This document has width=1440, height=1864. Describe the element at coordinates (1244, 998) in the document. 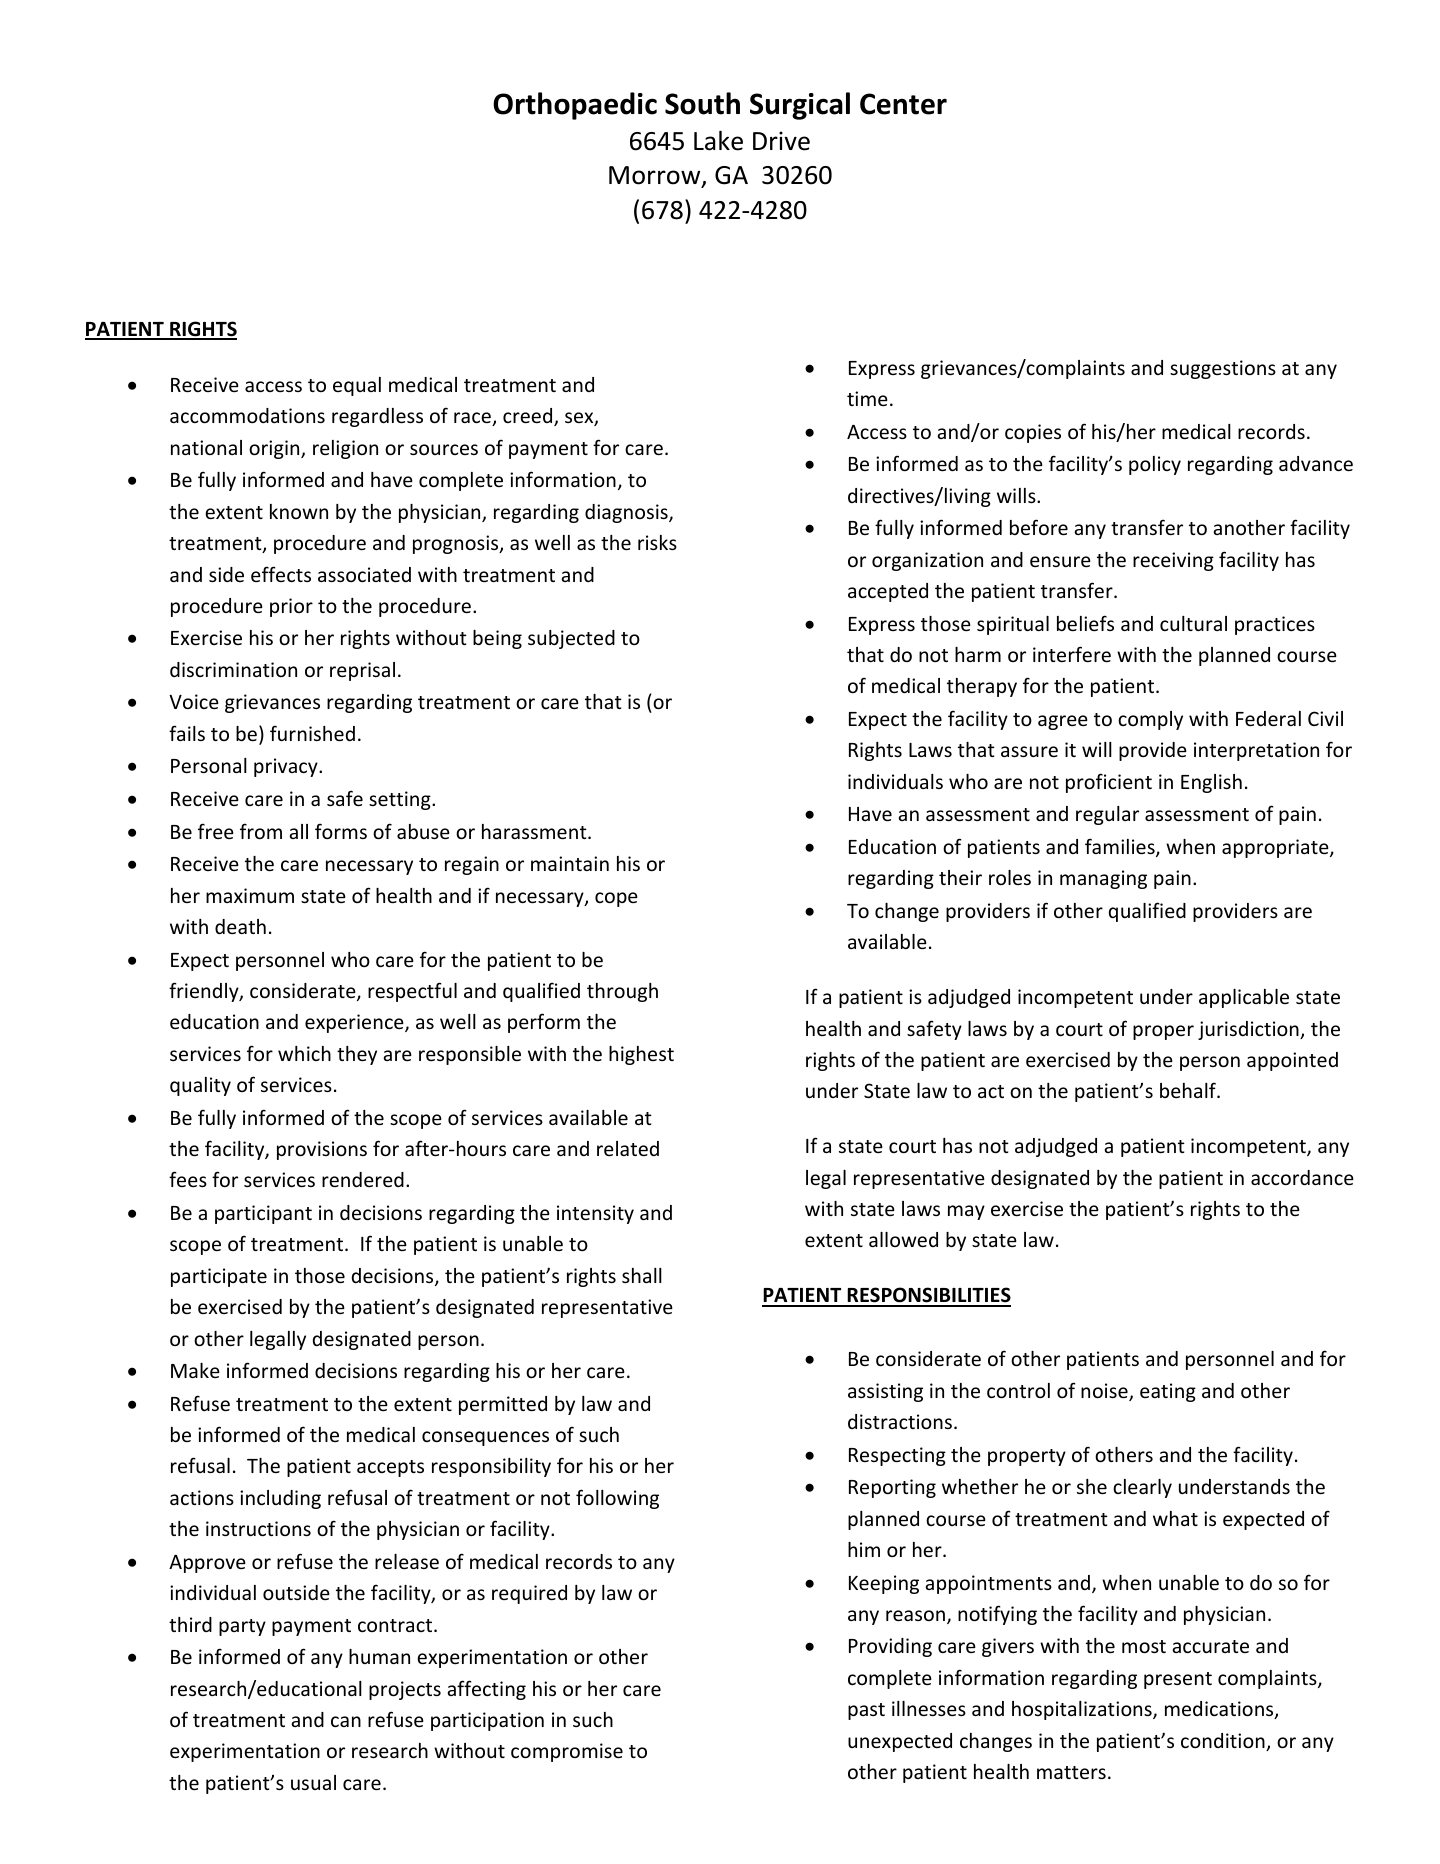

I see `applicable` at that location.
